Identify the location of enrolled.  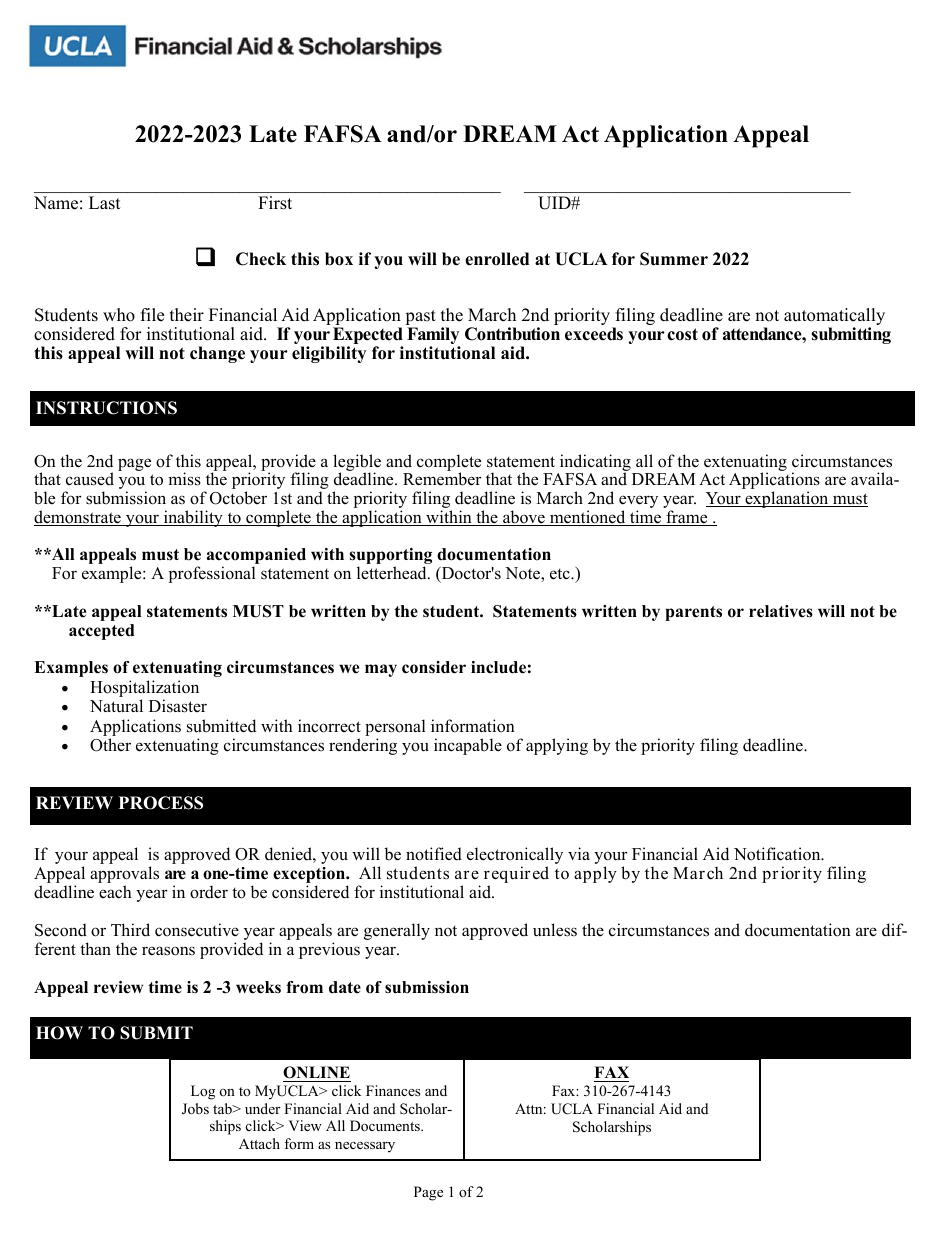
(497, 259).
